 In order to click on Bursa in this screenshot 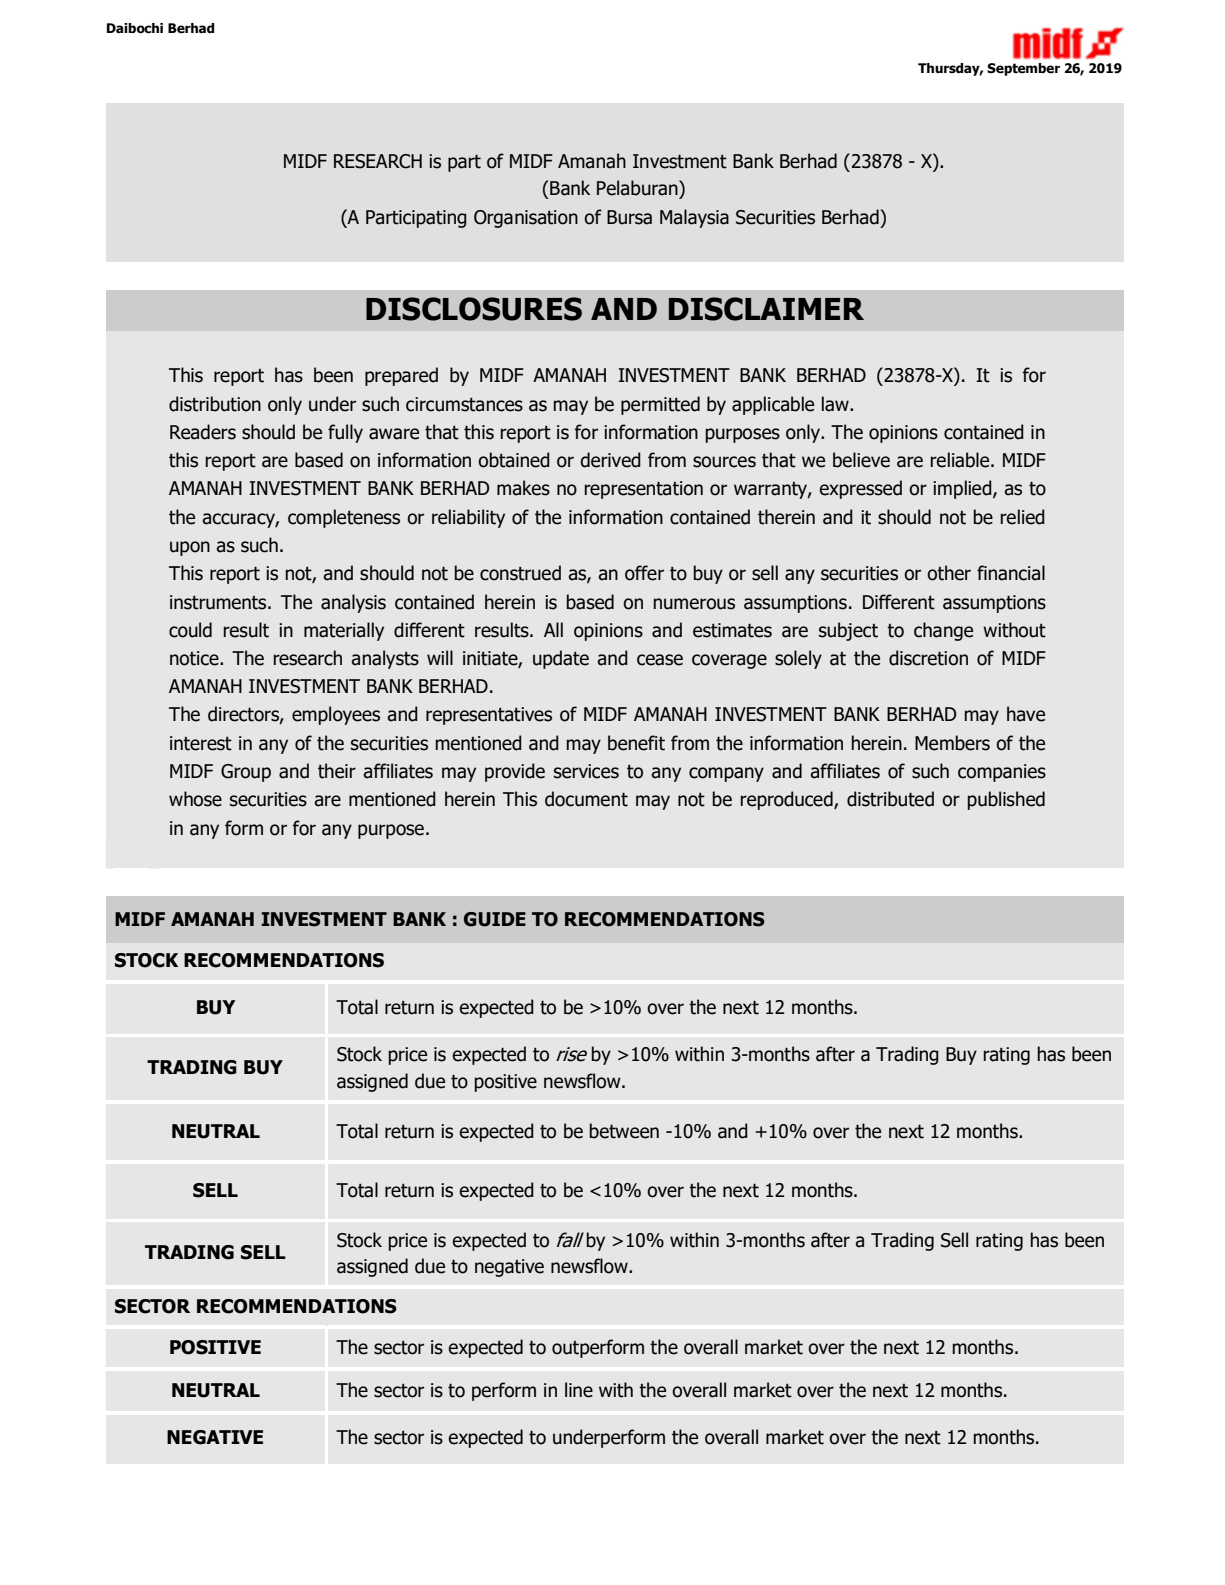, I will do `click(629, 217)`.
